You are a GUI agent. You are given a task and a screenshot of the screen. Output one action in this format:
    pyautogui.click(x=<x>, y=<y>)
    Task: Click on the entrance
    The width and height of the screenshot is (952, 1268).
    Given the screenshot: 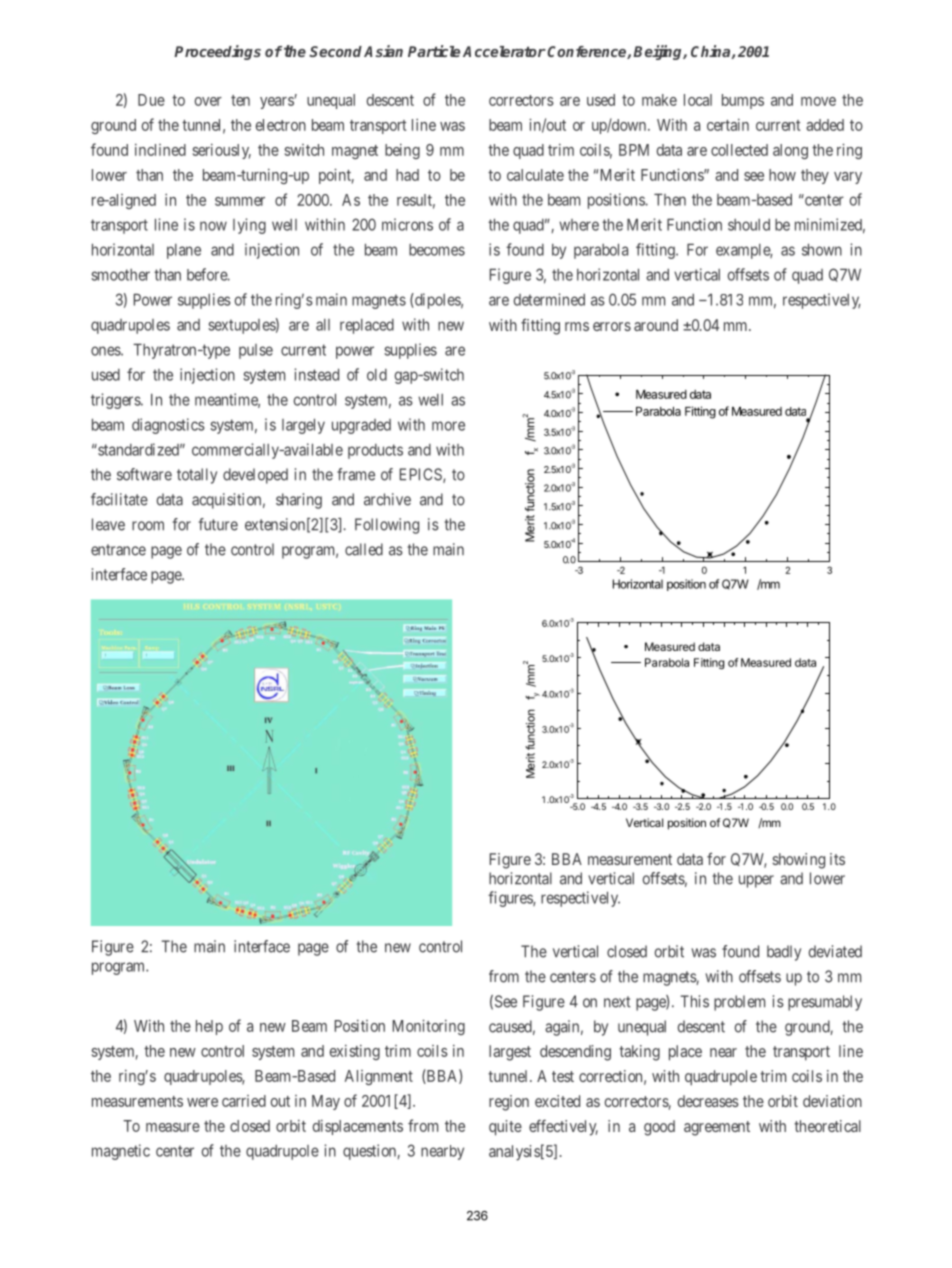 What is the action you would take?
    pyautogui.click(x=118, y=550)
